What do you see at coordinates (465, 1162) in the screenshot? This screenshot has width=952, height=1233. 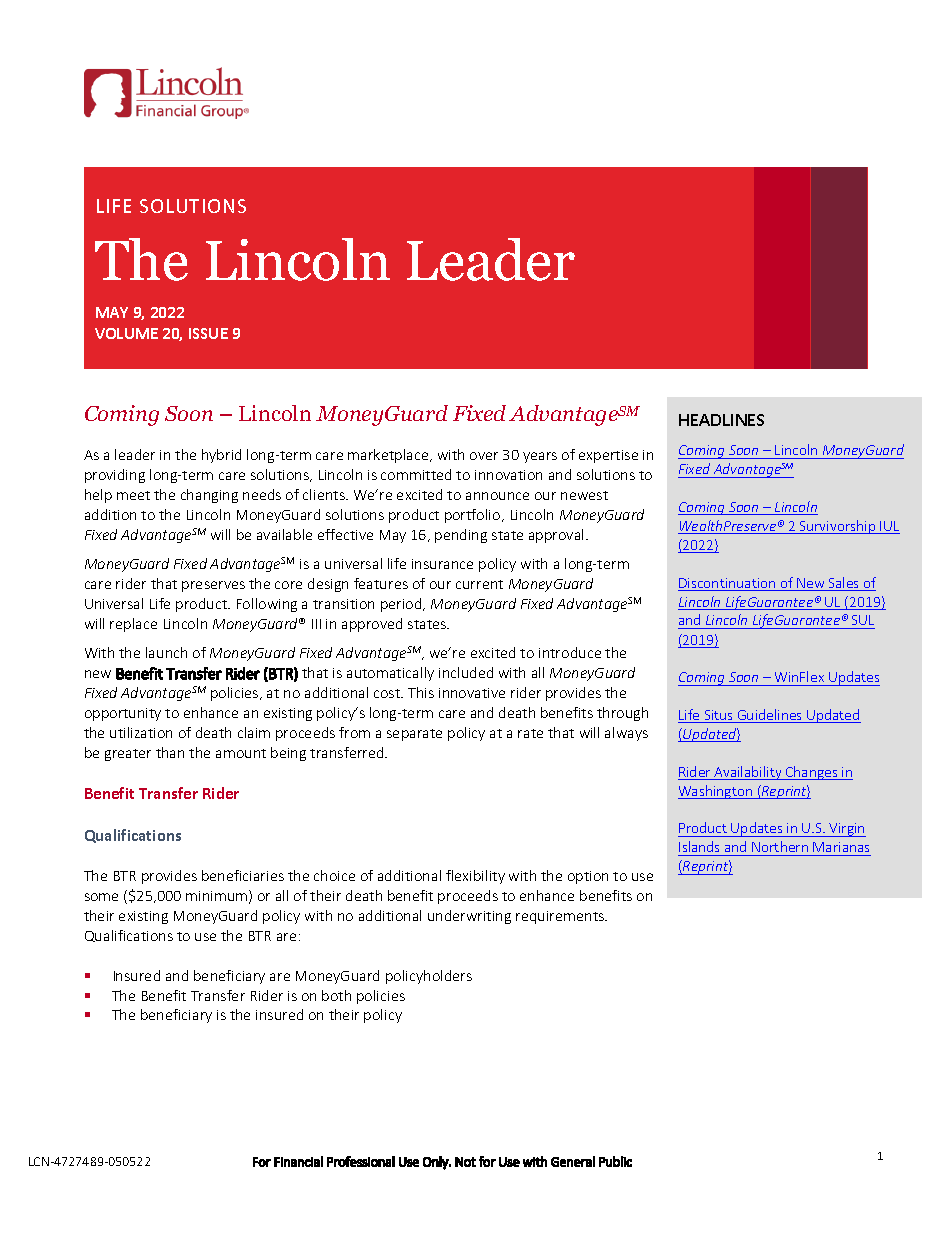 I see `Not` at bounding box center [465, 1162].
